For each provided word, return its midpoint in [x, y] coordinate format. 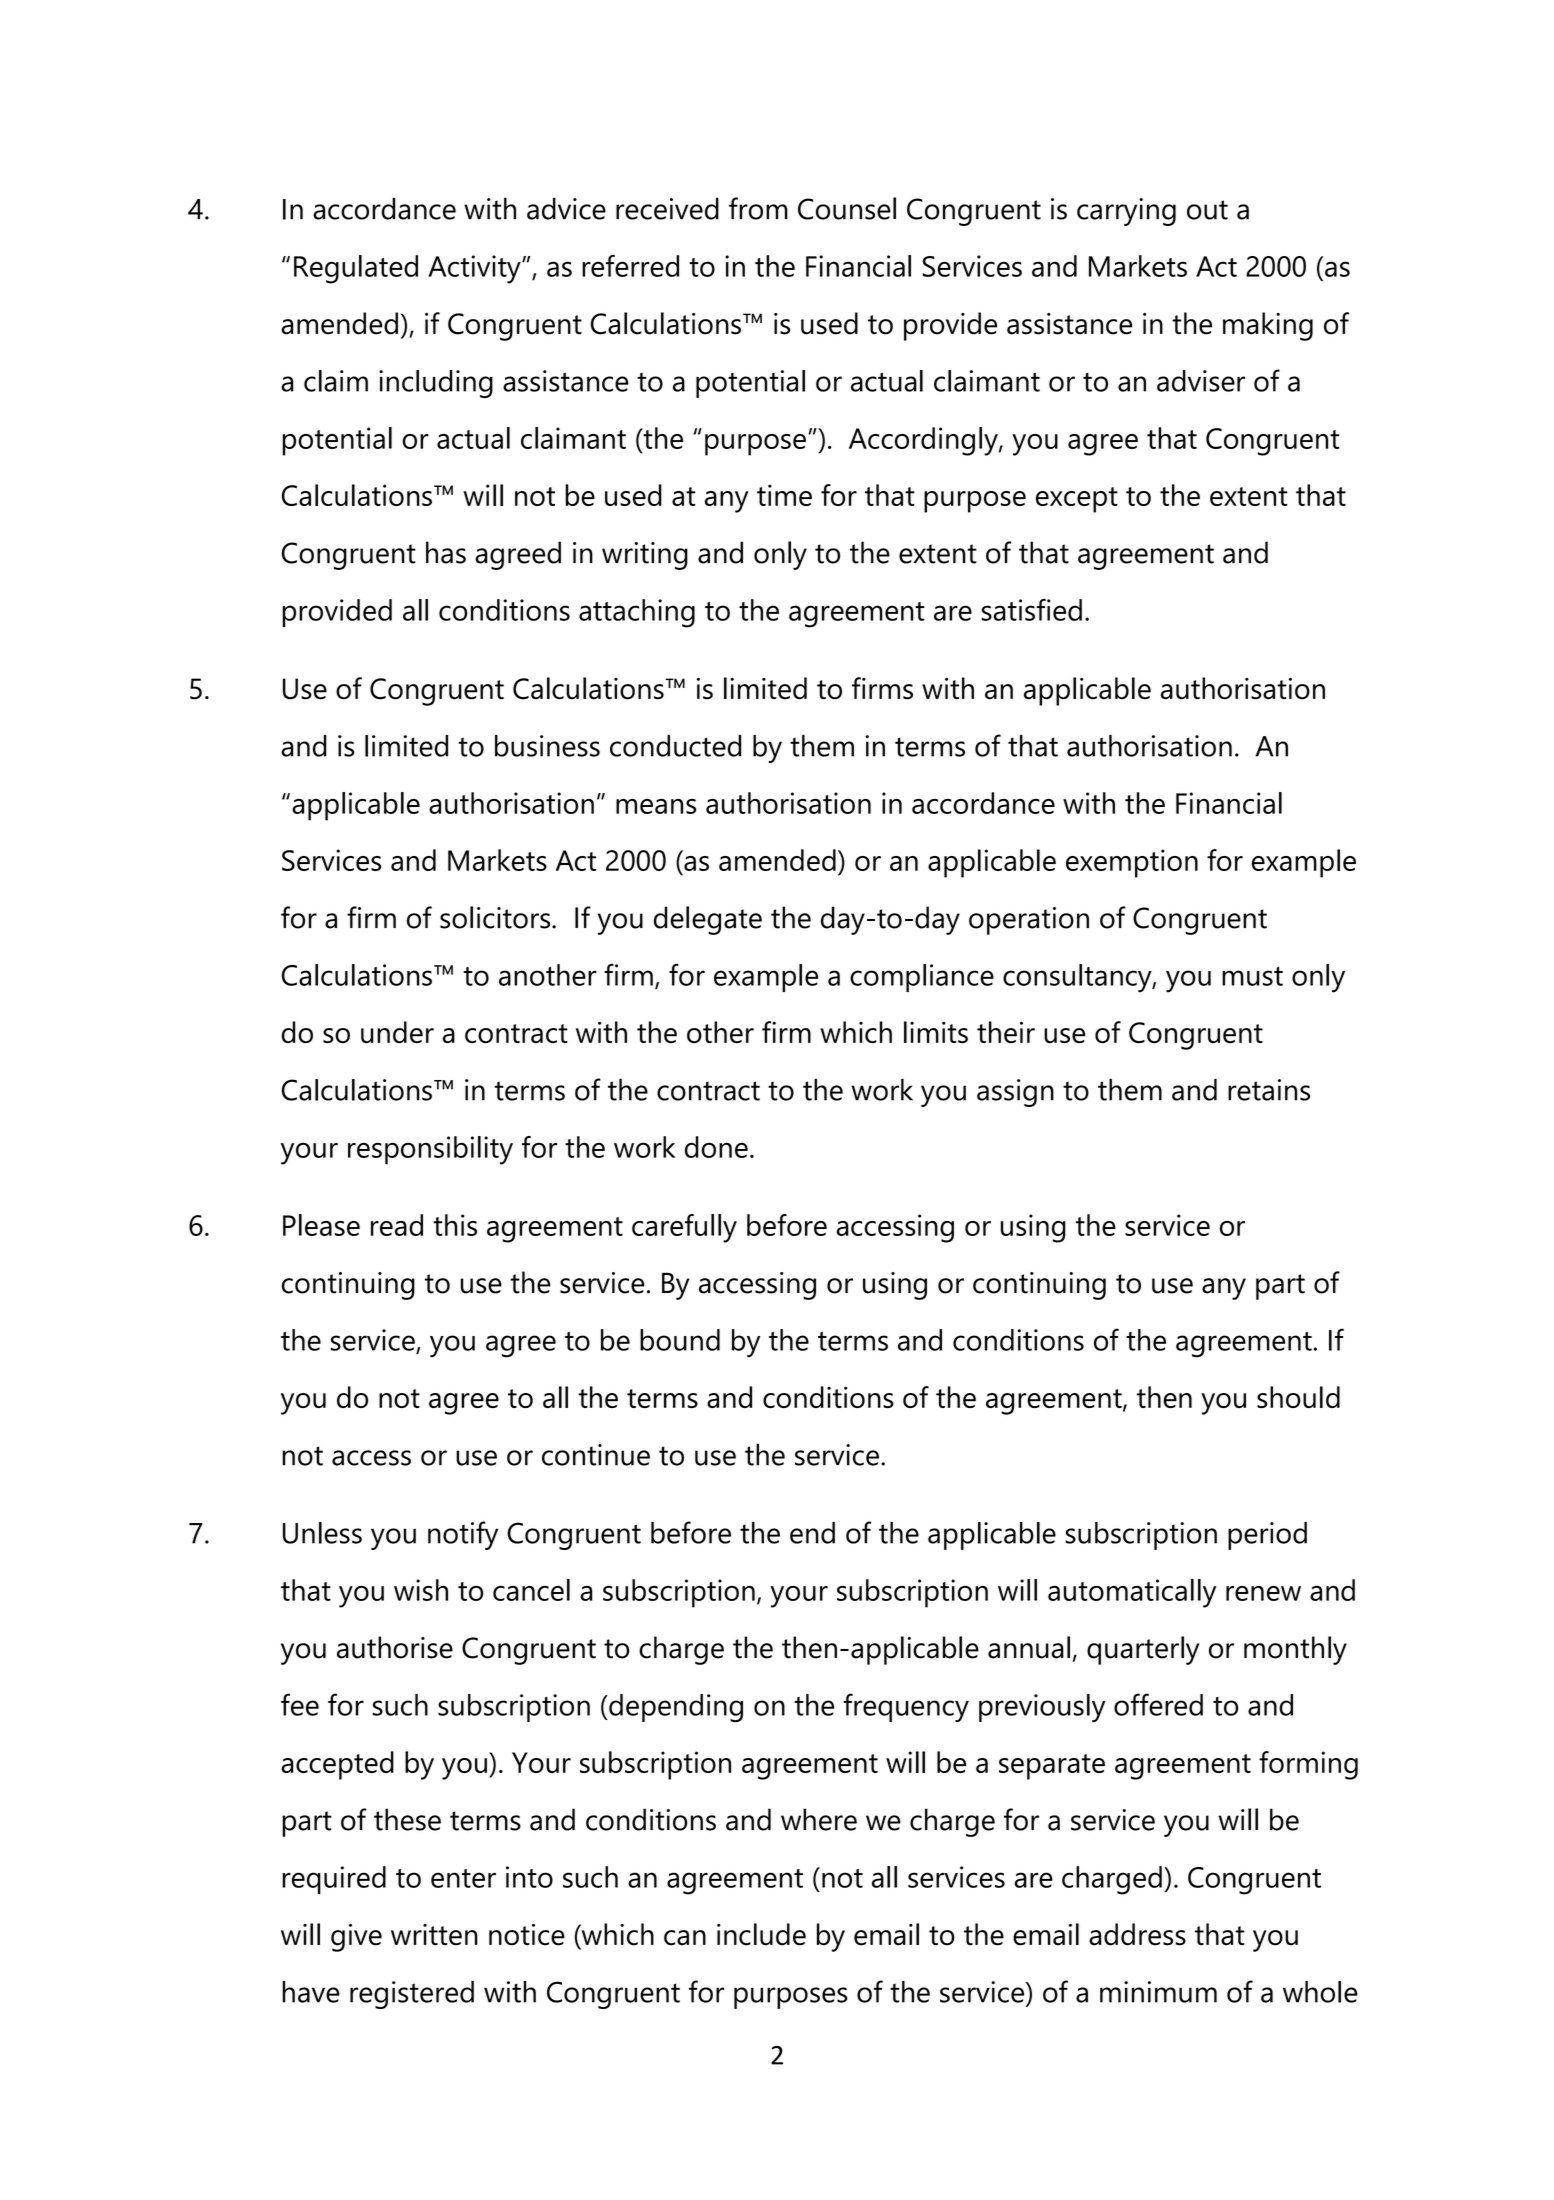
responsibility [430, 1150]
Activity [475, 269]
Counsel [847, 208]
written [434, 1935]
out [1207, 210]
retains [1269, 1090]
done [716, 1147]
